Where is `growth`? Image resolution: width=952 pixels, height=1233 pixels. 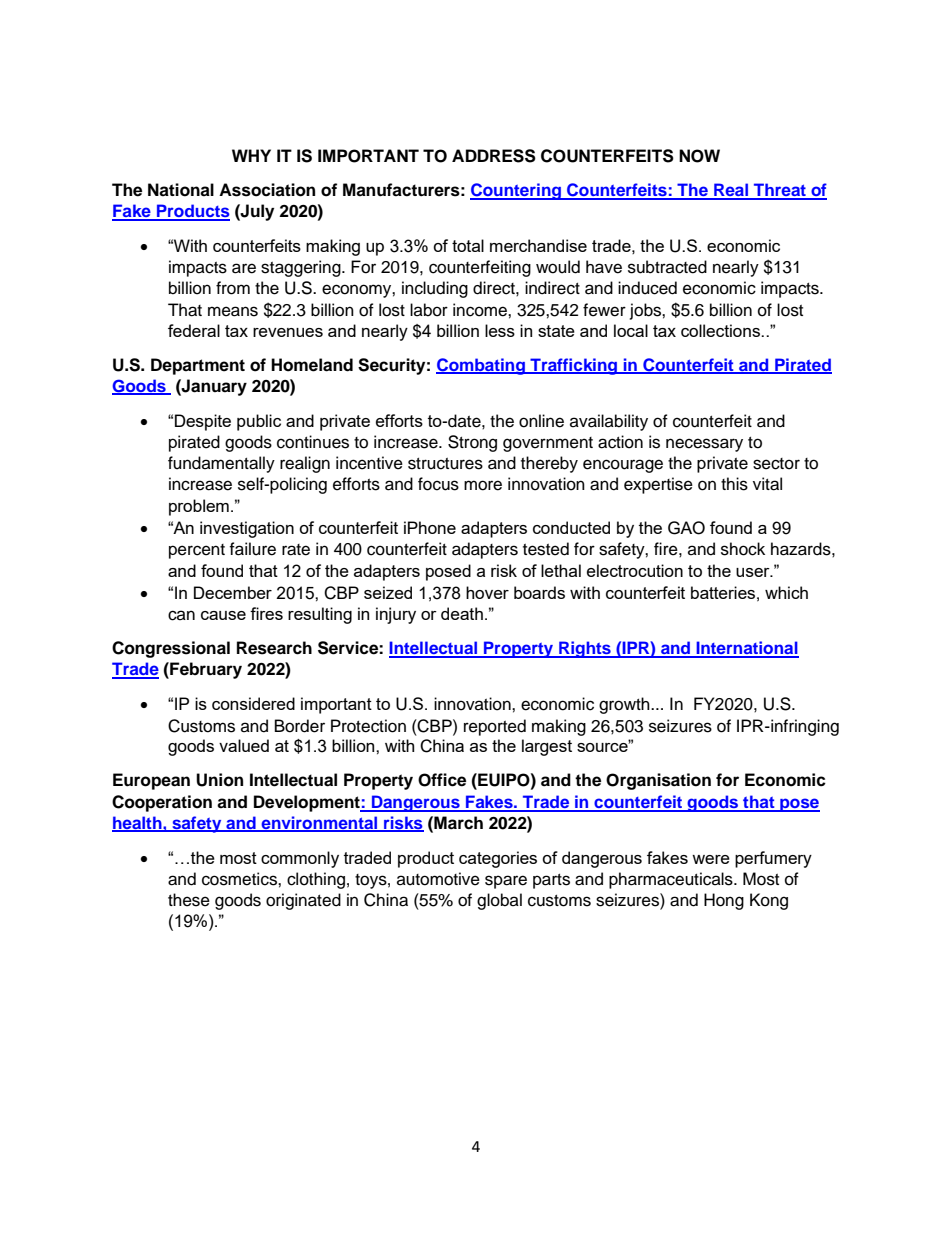 growth is located at coordinates (625, 705).
